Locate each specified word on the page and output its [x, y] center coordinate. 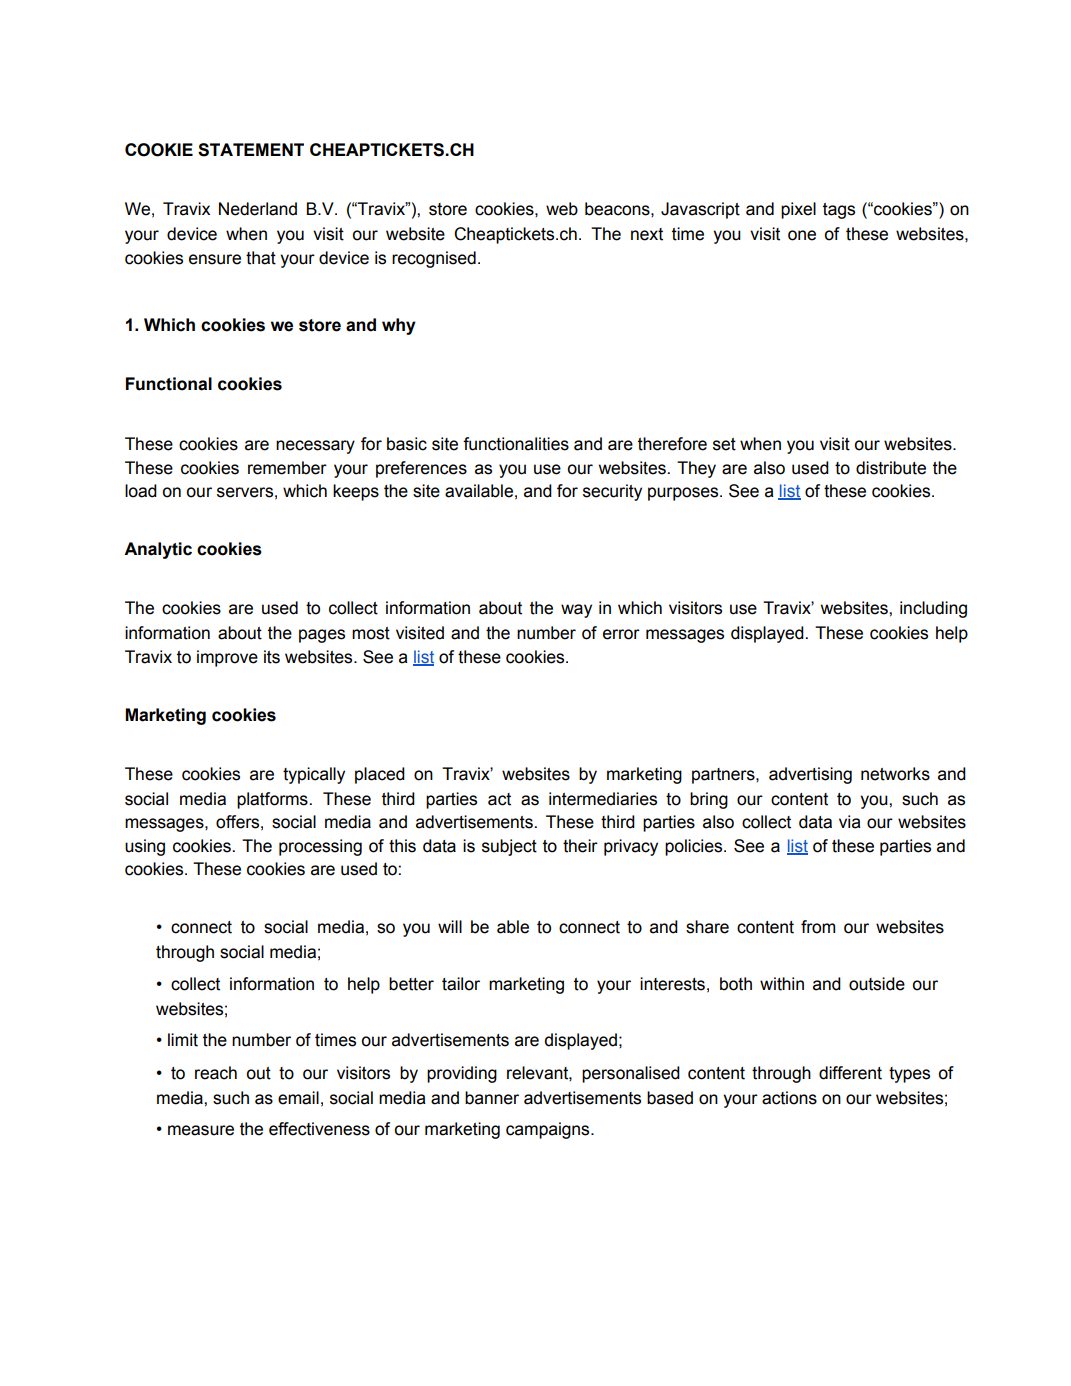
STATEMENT [251, 150]
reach [216, 1073]
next [647, 234]
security [612, 492]
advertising [810, 775]
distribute [891, 468]
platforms [273, 800]
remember [287, 468]
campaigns [549, 1130]
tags [839, 211]
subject [509, 847]
